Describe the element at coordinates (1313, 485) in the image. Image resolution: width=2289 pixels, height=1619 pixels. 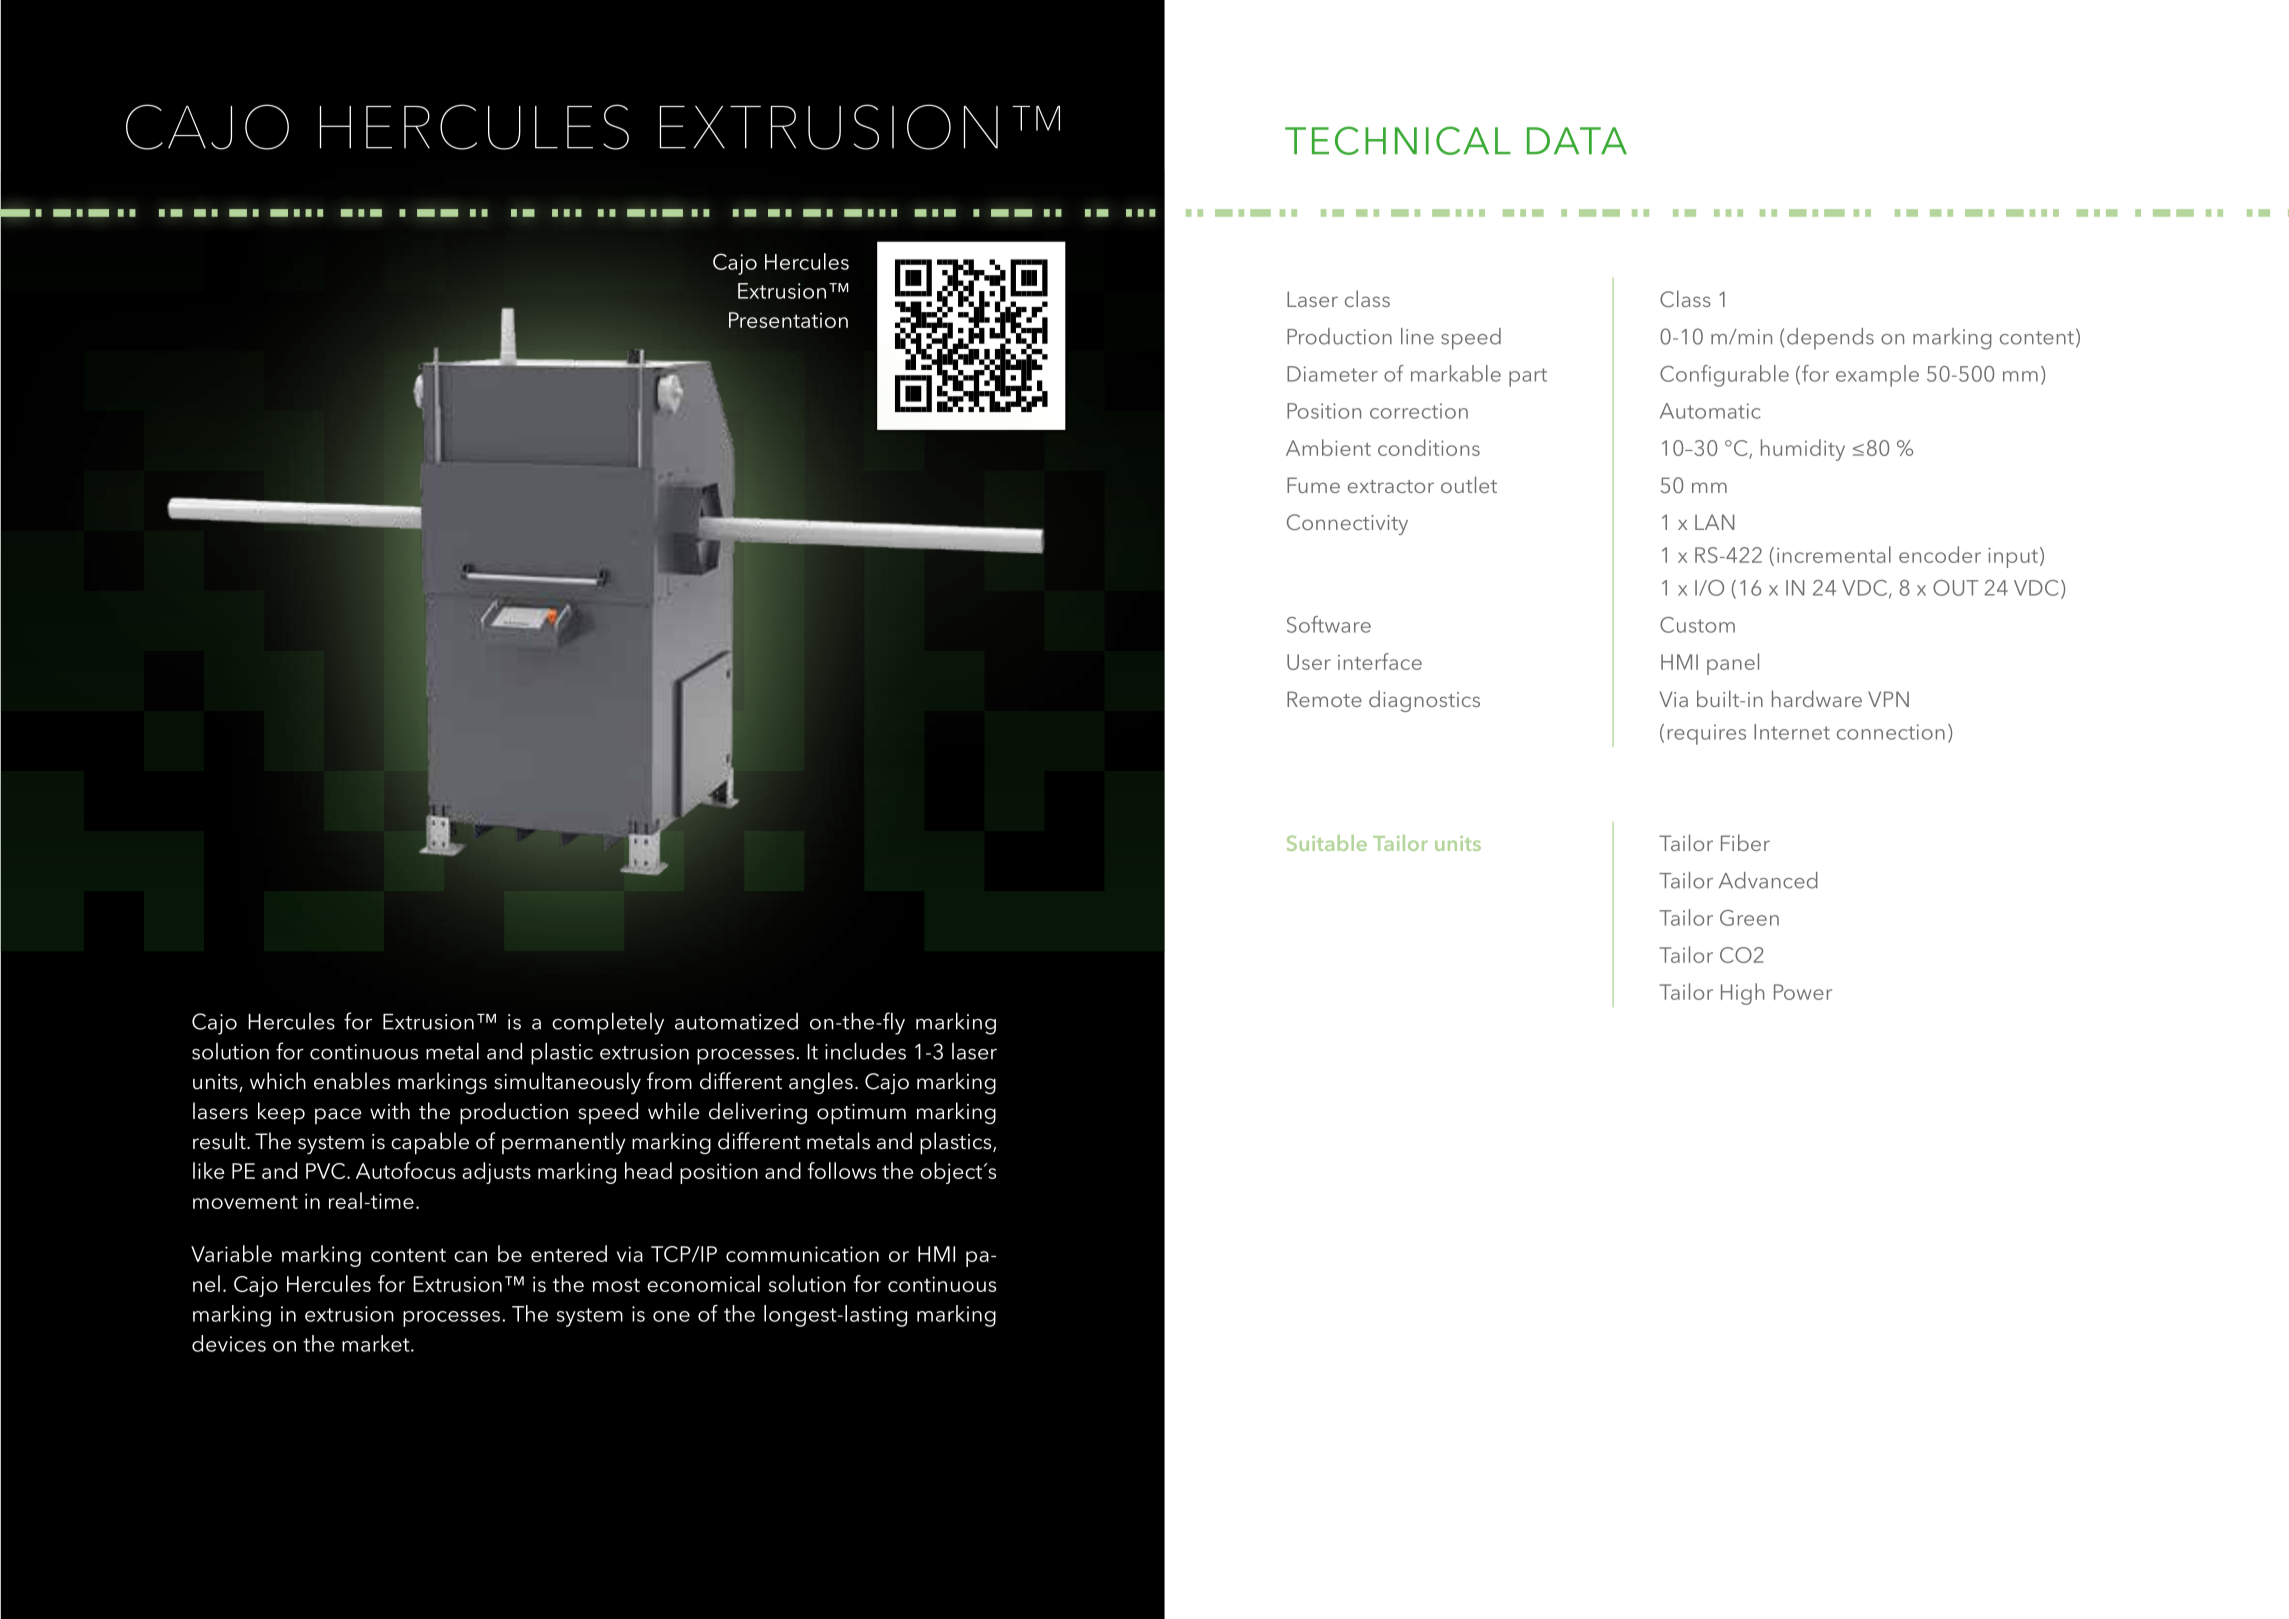
I see `Fume` at that location.
